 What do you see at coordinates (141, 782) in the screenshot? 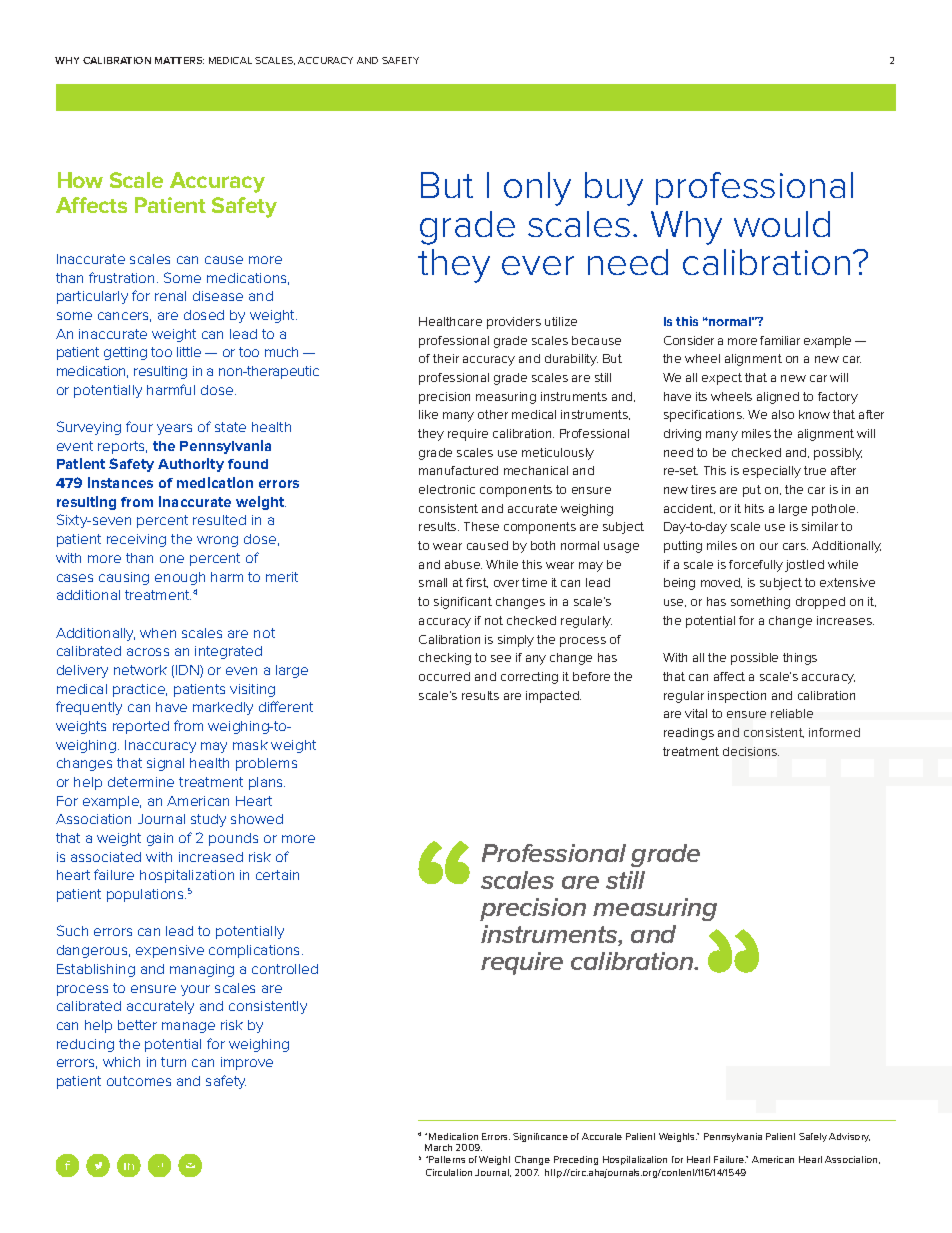
I see `determine` at bounding box center [141, 782].
